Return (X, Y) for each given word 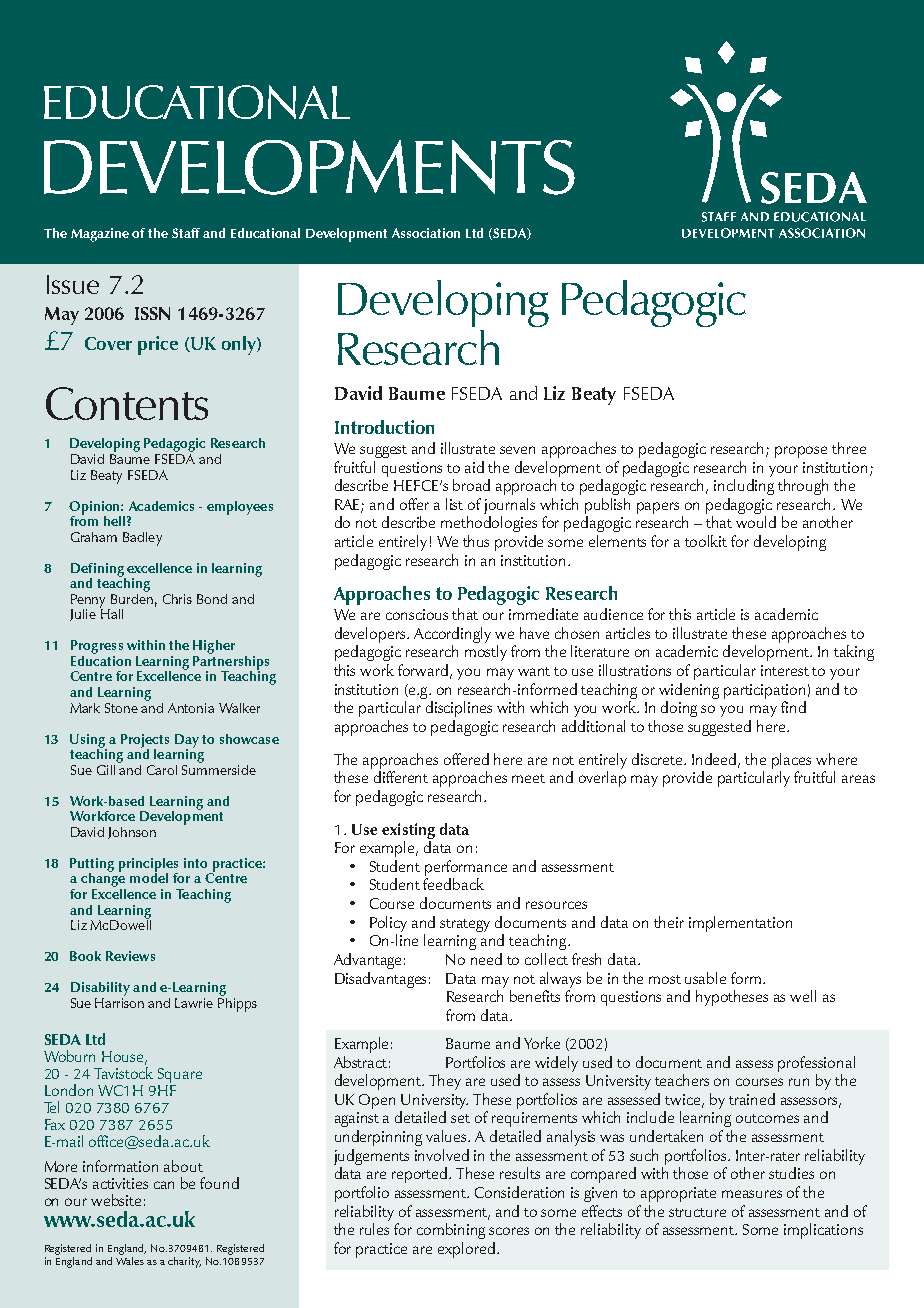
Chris (177, 599)
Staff (186, 233)
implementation (740, 924)
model (149, 876)
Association (426, 233)
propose (801, 452)
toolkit (706, 541)
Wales (130, 1259)
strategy (465, 925)
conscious (417, 614)
